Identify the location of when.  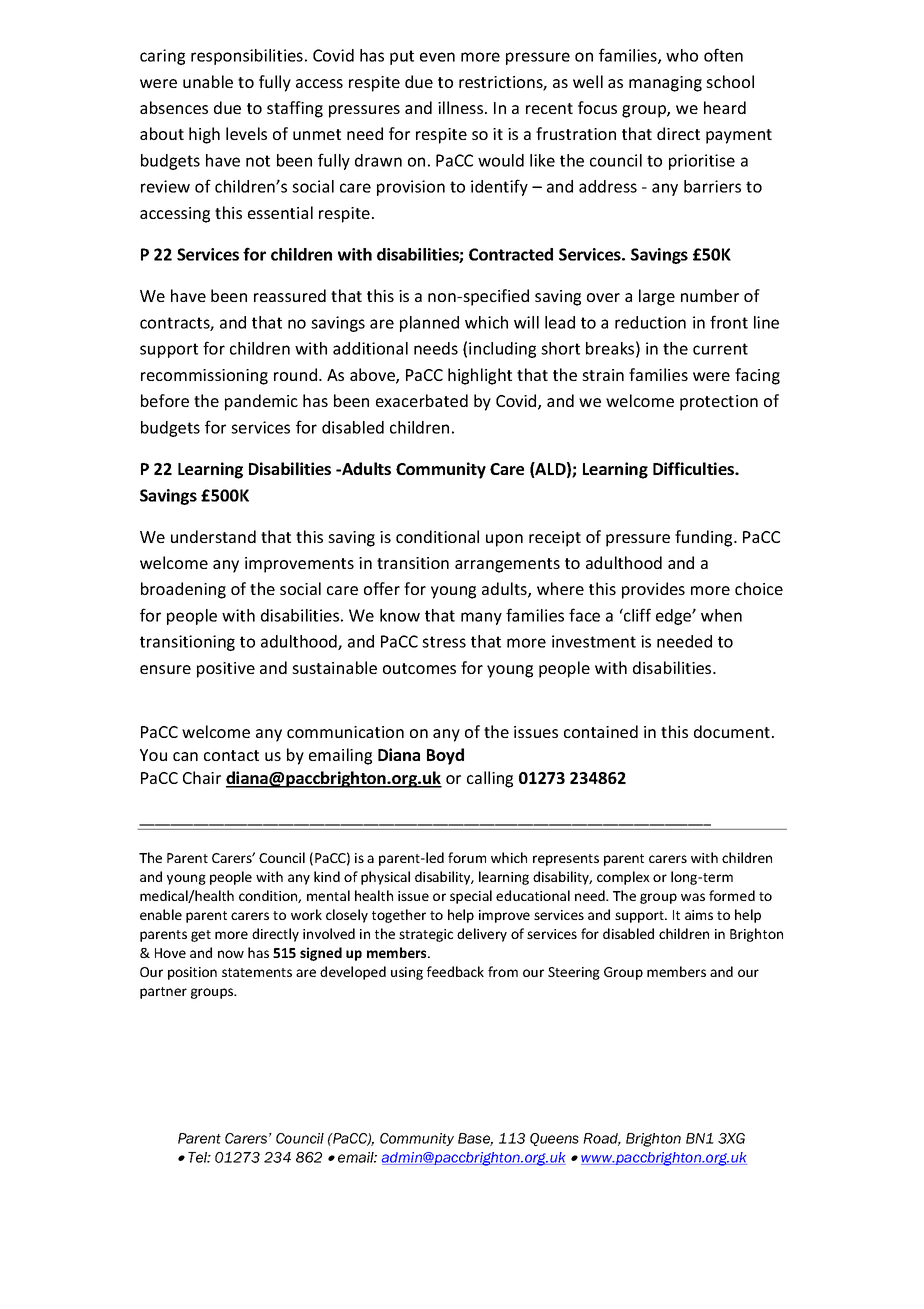
(721, 615).
